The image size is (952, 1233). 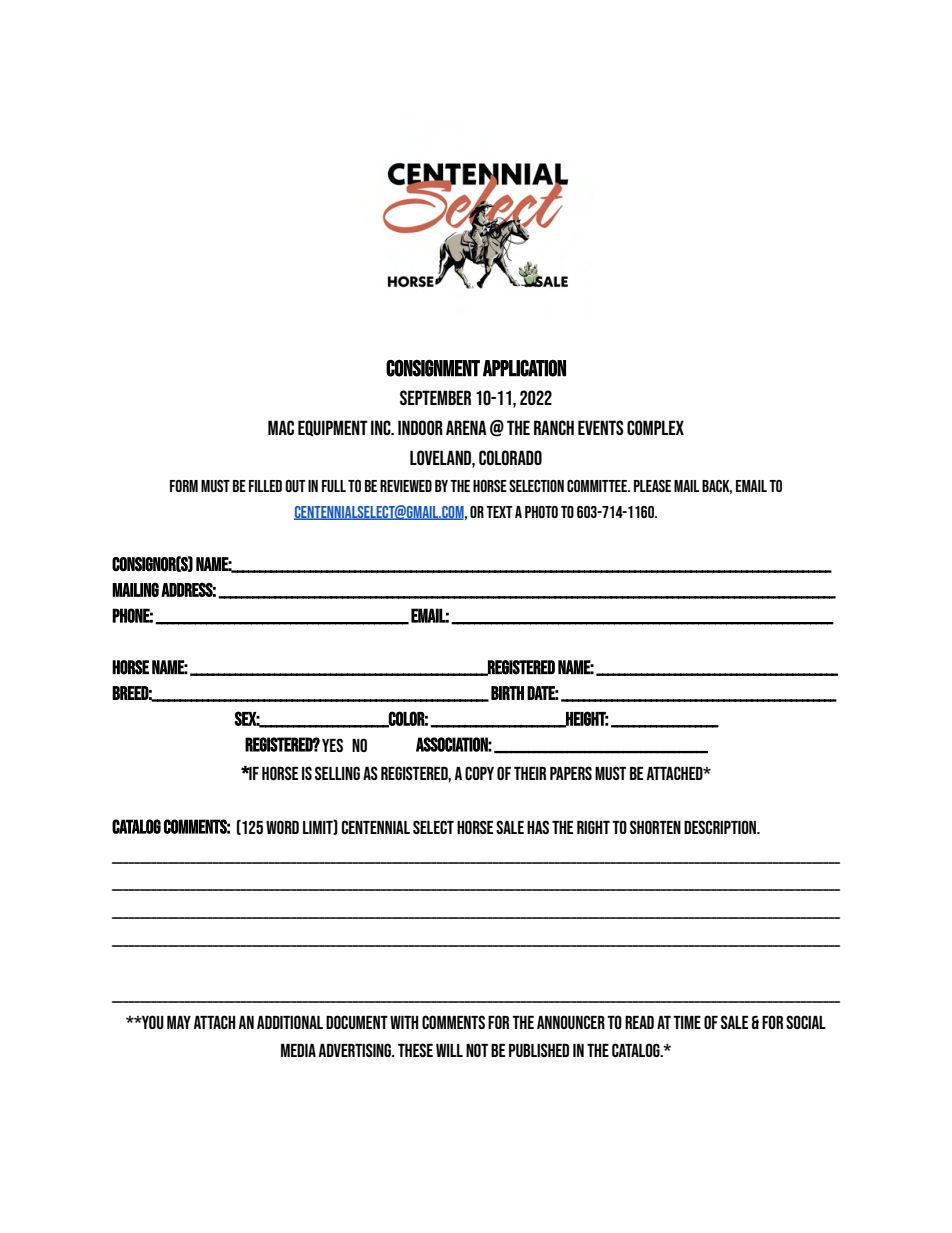 What do you see at coordinates (721, 827) in the document?
I see `description` at bounding box center [721, 827].
